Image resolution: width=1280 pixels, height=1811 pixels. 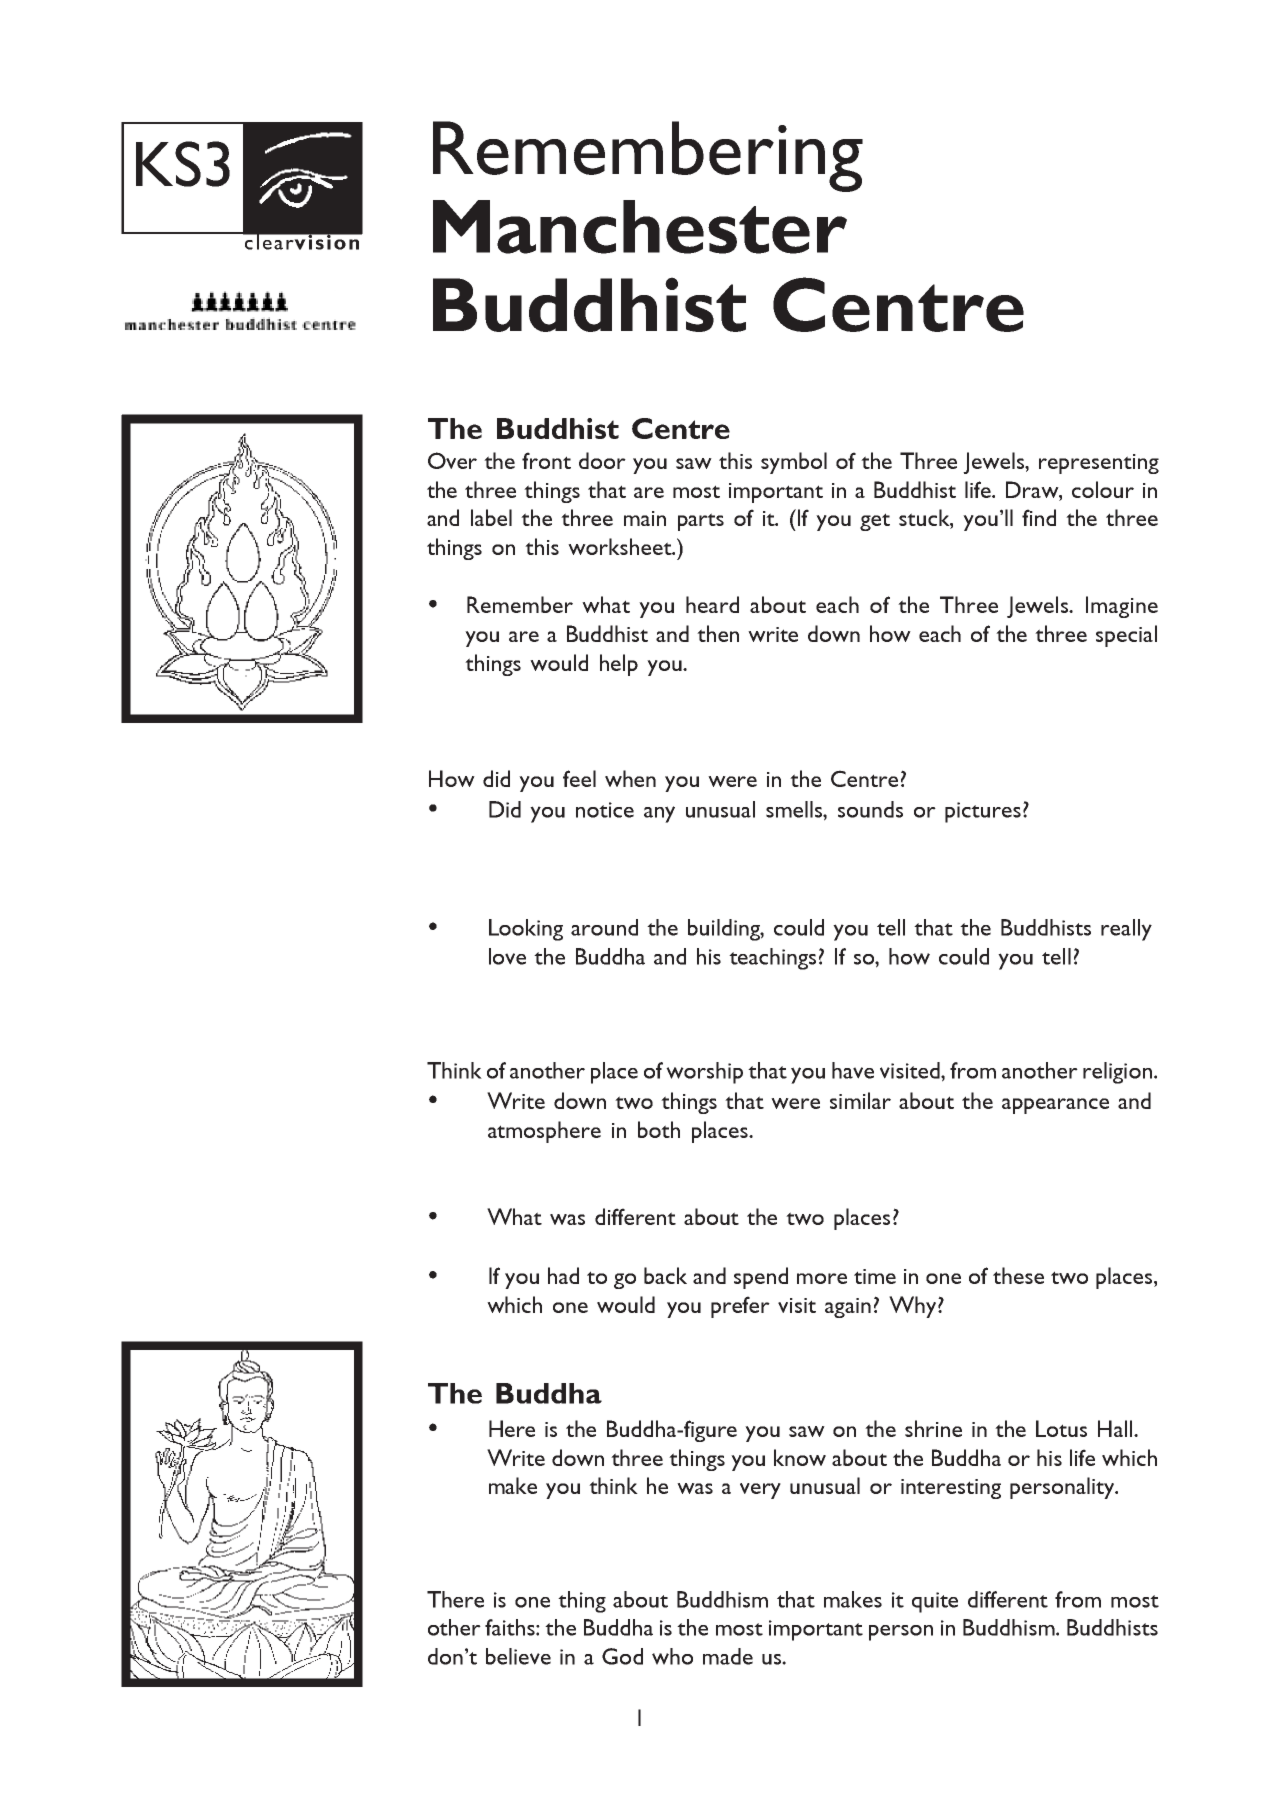 What do you see at coordinates (718, 633) in the page?
I see `then` at bounding box center [718, 633].
